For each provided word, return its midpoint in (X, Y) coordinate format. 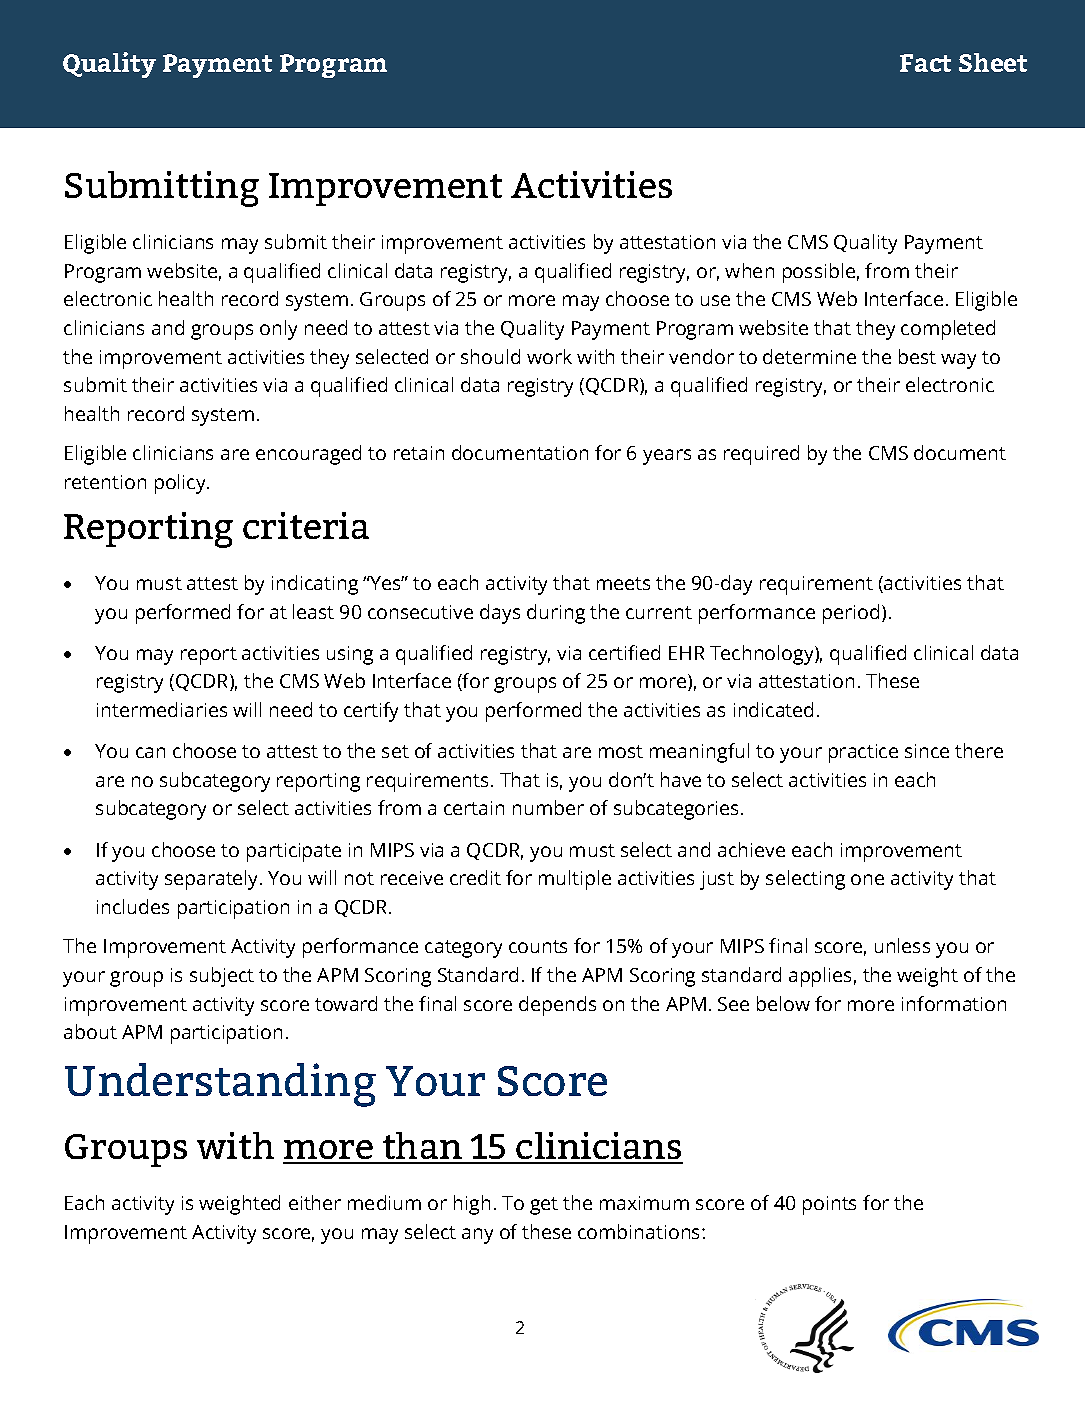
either (315, 1202)
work (549, 356)
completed (948, 330)
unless (902, 945)
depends (557, 1006)
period (851, 614)
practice (863, 753)
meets (623, 583)
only (278, 330)
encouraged (308, 455)
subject (222, 977)
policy (181, 484)
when (749, 270)
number (548, 807)
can (150, 752)
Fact (925, 63)
